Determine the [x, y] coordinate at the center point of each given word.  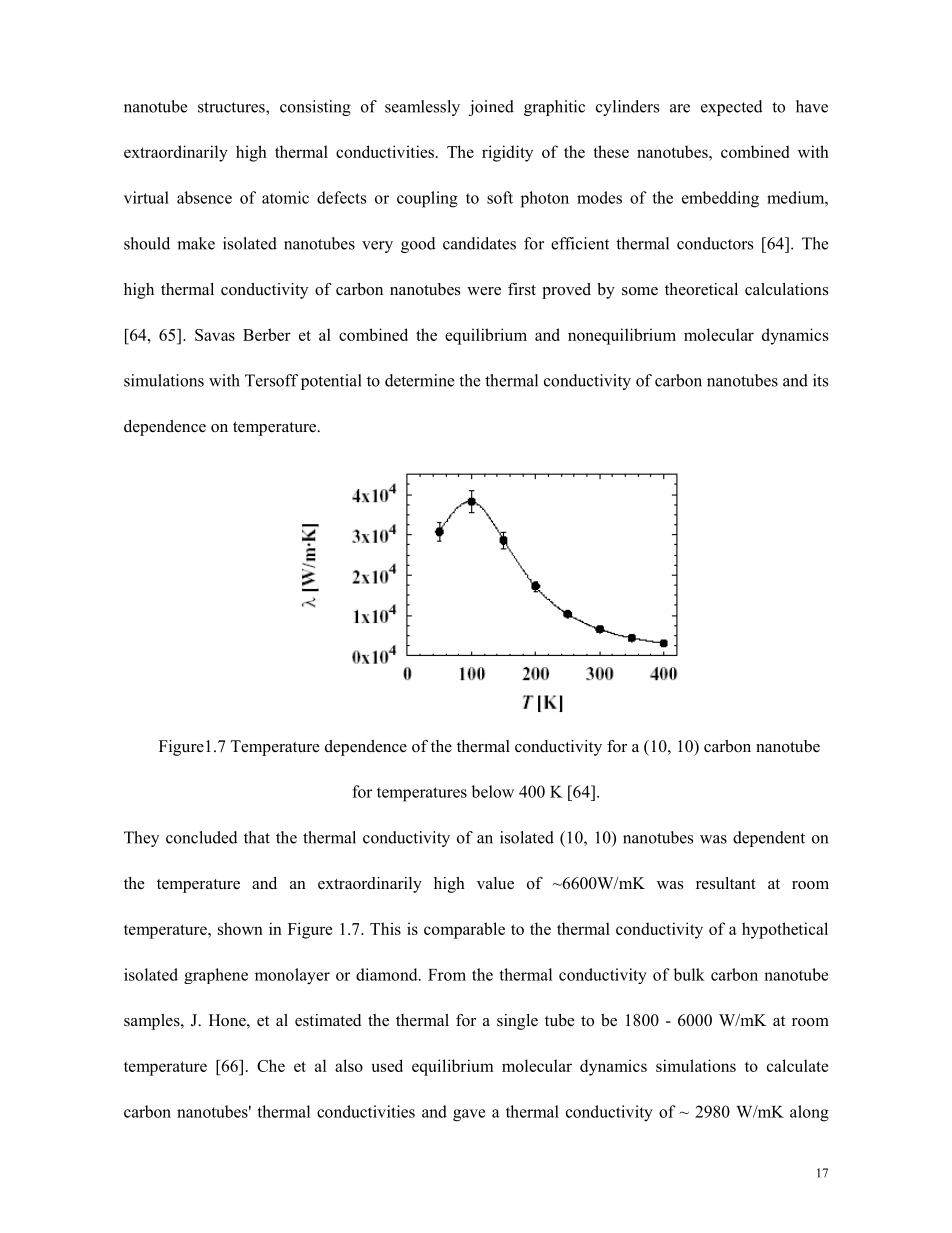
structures [232, 107]
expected [732, 108]
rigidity [507, 153]
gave [469, 1115]
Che [271, 1065]
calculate [797, 1065]
